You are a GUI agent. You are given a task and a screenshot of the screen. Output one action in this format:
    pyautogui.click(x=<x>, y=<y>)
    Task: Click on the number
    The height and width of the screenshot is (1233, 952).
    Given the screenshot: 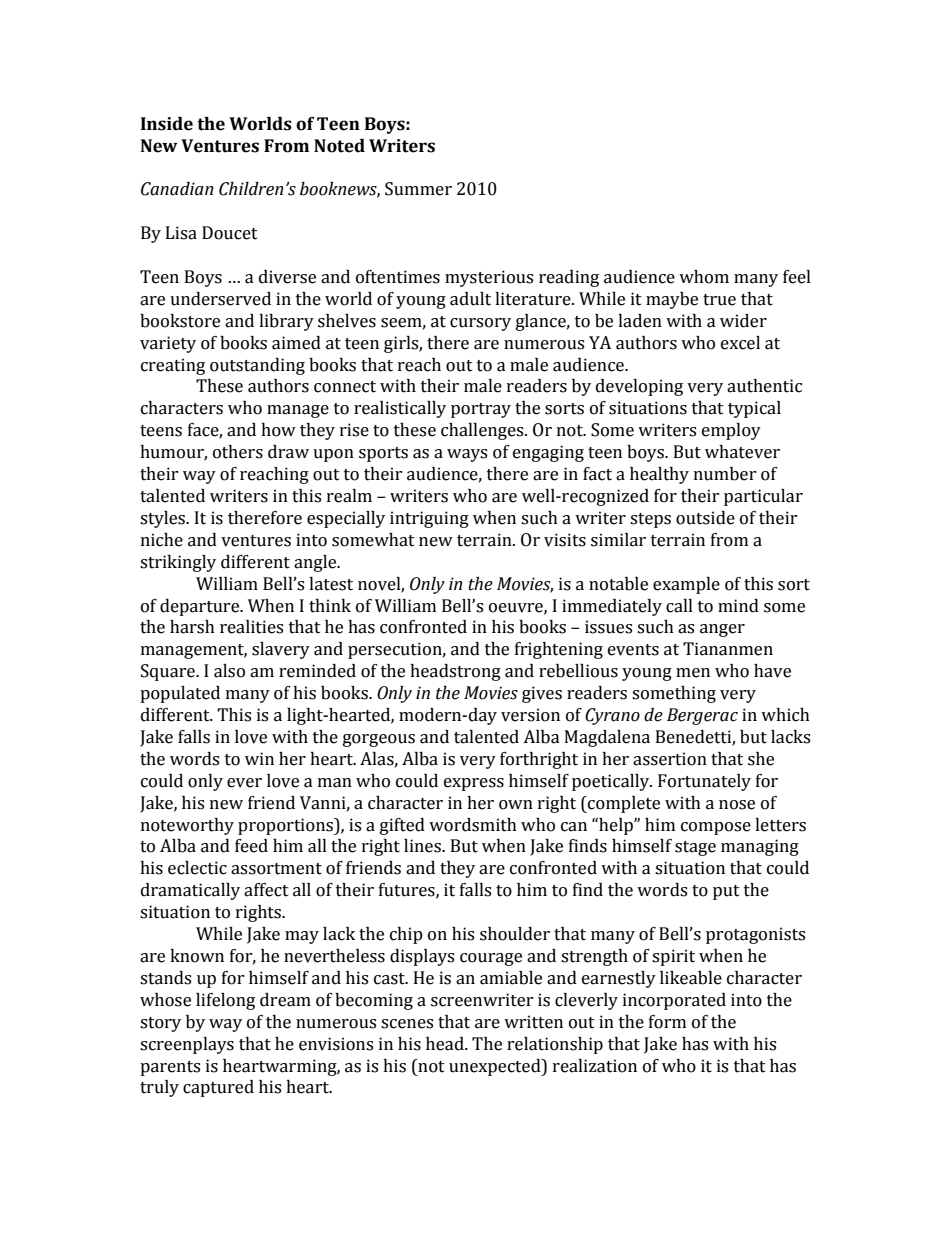 What is the action you would take?
    pyautogui.click(x=725, y=474)
